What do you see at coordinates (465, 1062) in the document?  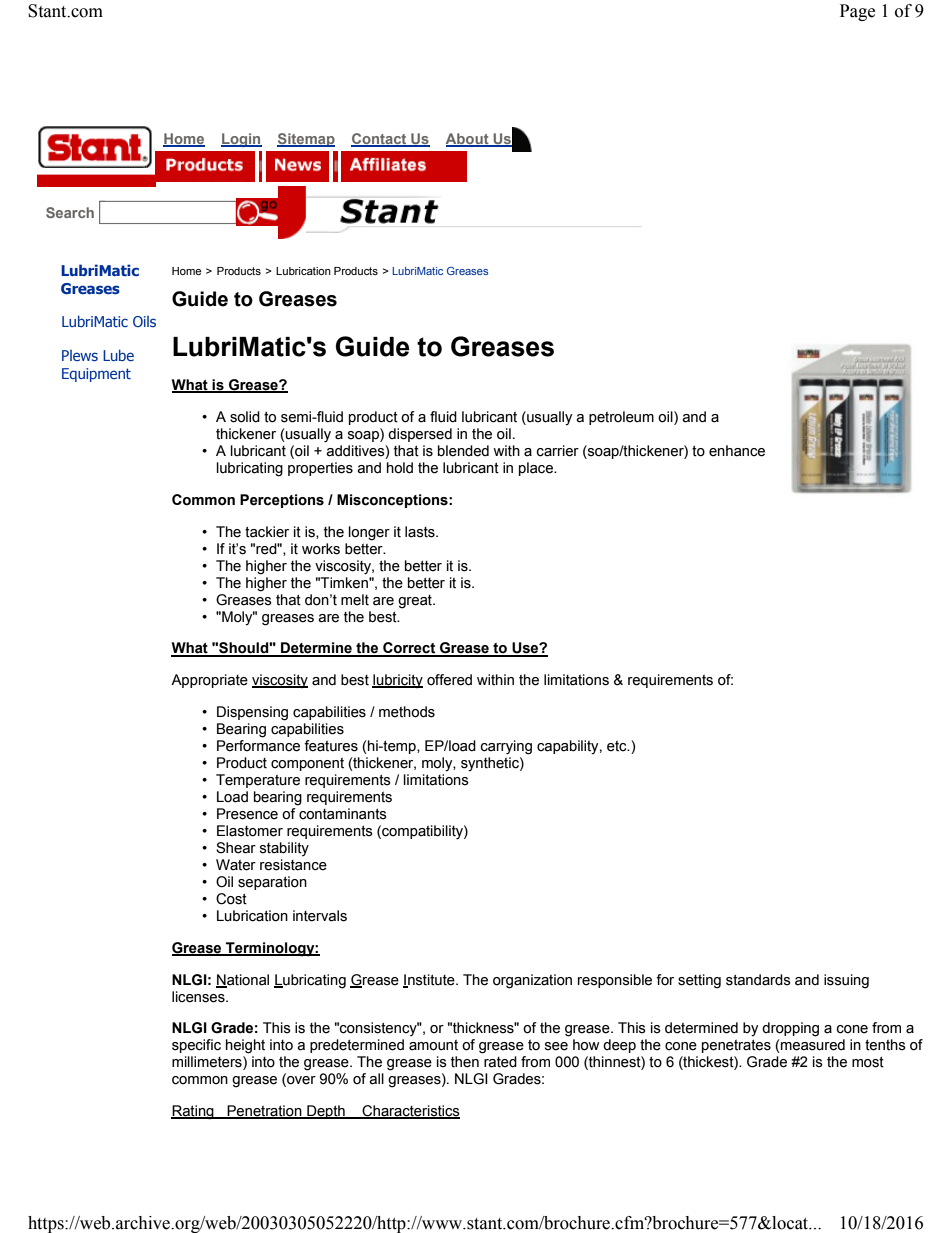 I see `then` at bounding box center [465, 1062].
